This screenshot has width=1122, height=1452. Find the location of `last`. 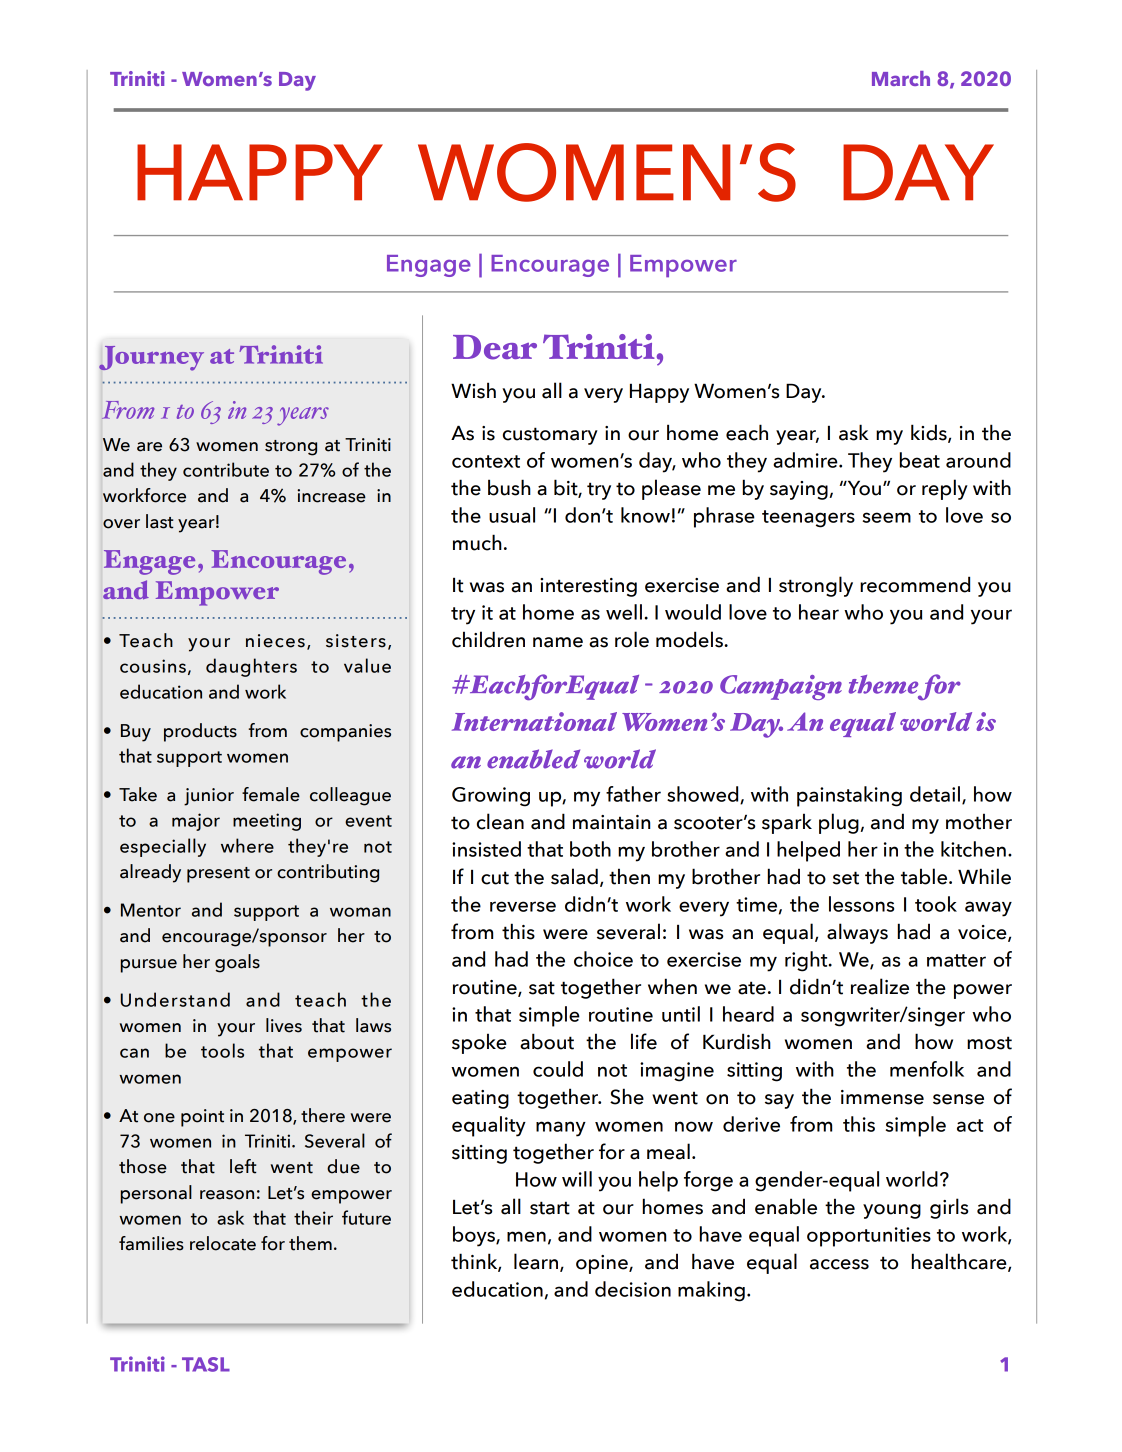

last is located at coordinates (160, 521).
